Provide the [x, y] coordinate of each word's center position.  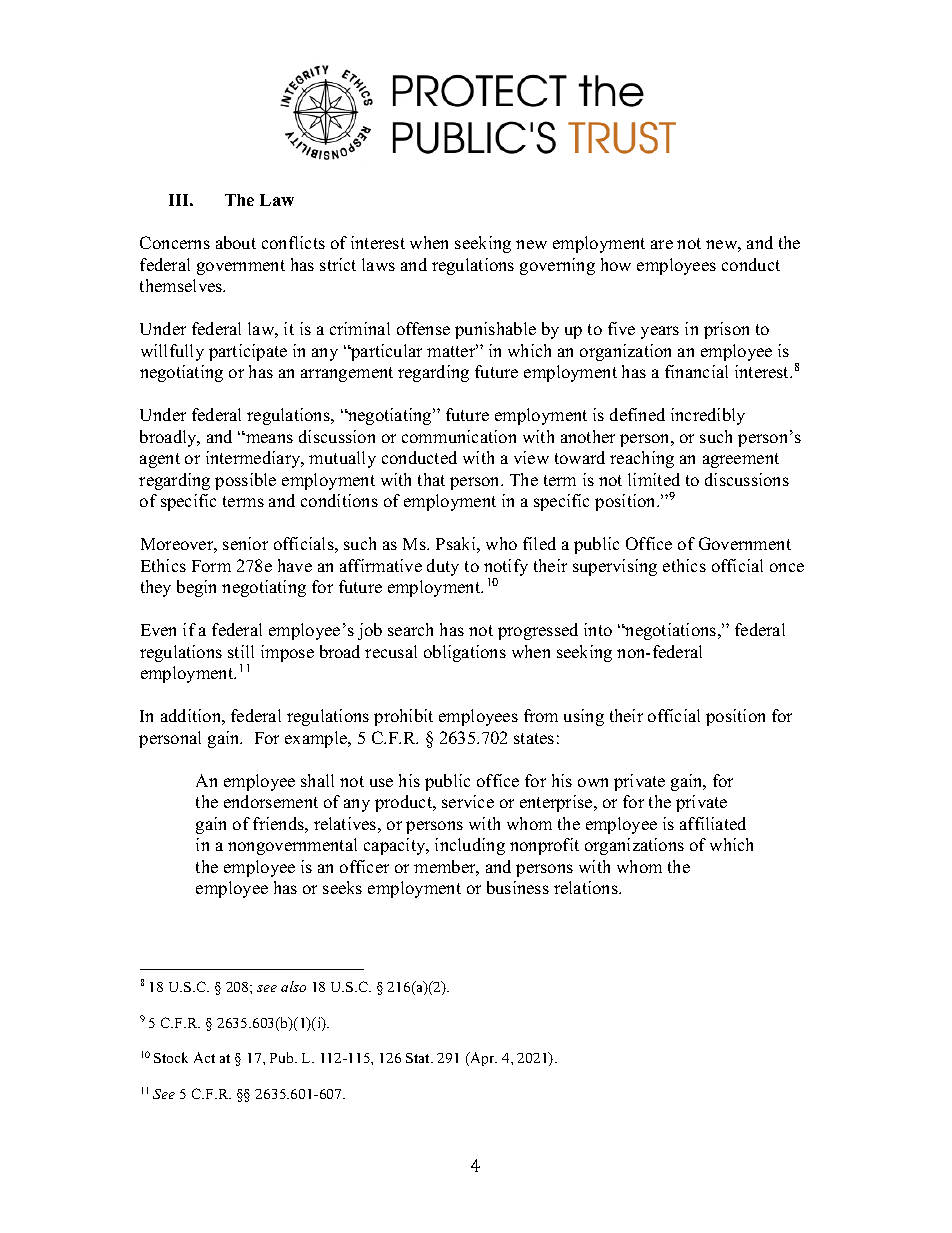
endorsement [271, 801]
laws [378, 264]
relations [587, 887]
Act [204, 1057]
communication [459, 436]
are [662, 244]
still [241, 651]
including [470, 846]
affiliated [713, 823]
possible [245, 481]
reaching [642, 459]
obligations [465, 653]
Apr [482, 1059]
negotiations [671, 631]
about [236, 242]
